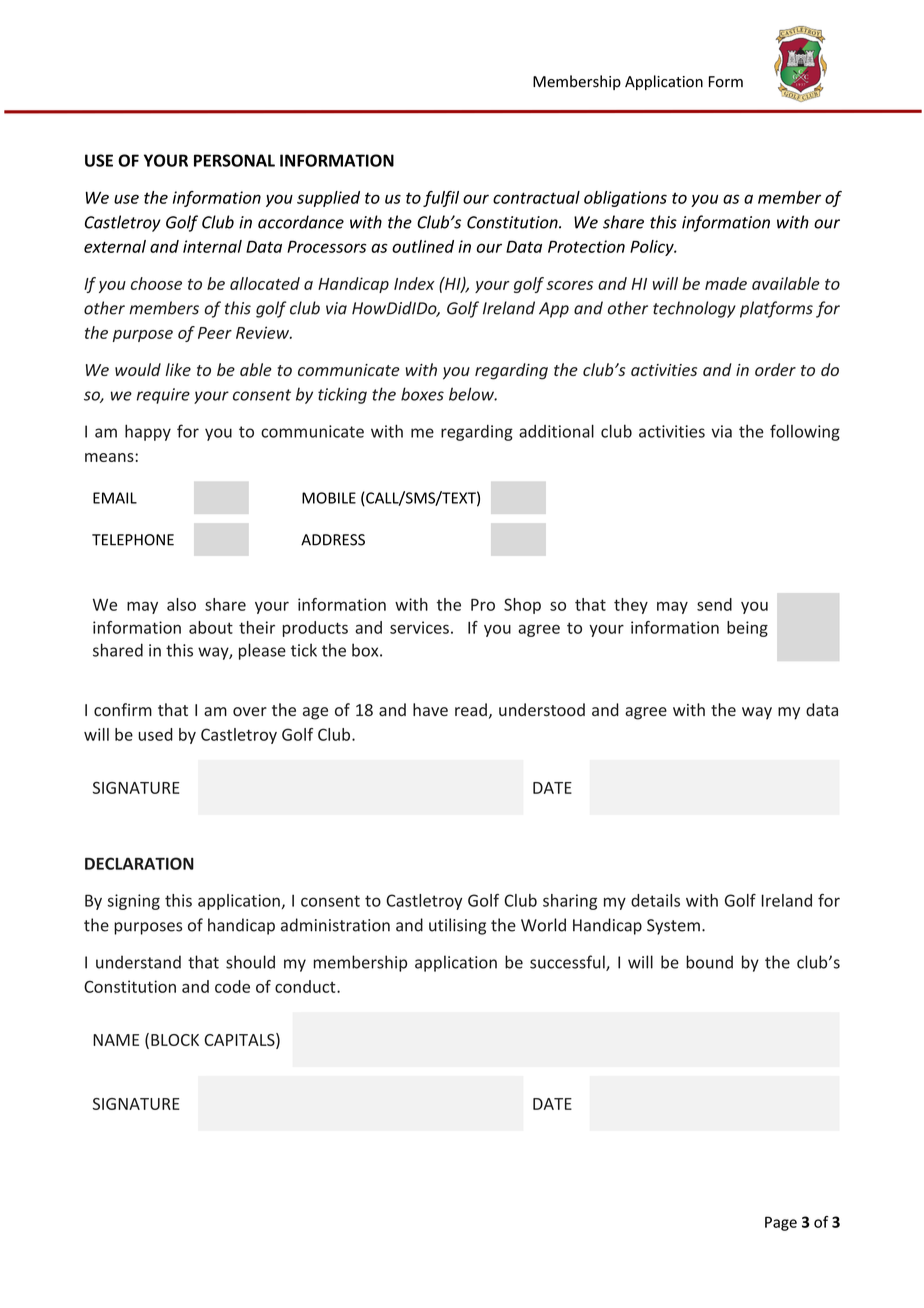  Describe the element at coordinates (306, 986) in the screenshot. I see `conduct` at that location.
